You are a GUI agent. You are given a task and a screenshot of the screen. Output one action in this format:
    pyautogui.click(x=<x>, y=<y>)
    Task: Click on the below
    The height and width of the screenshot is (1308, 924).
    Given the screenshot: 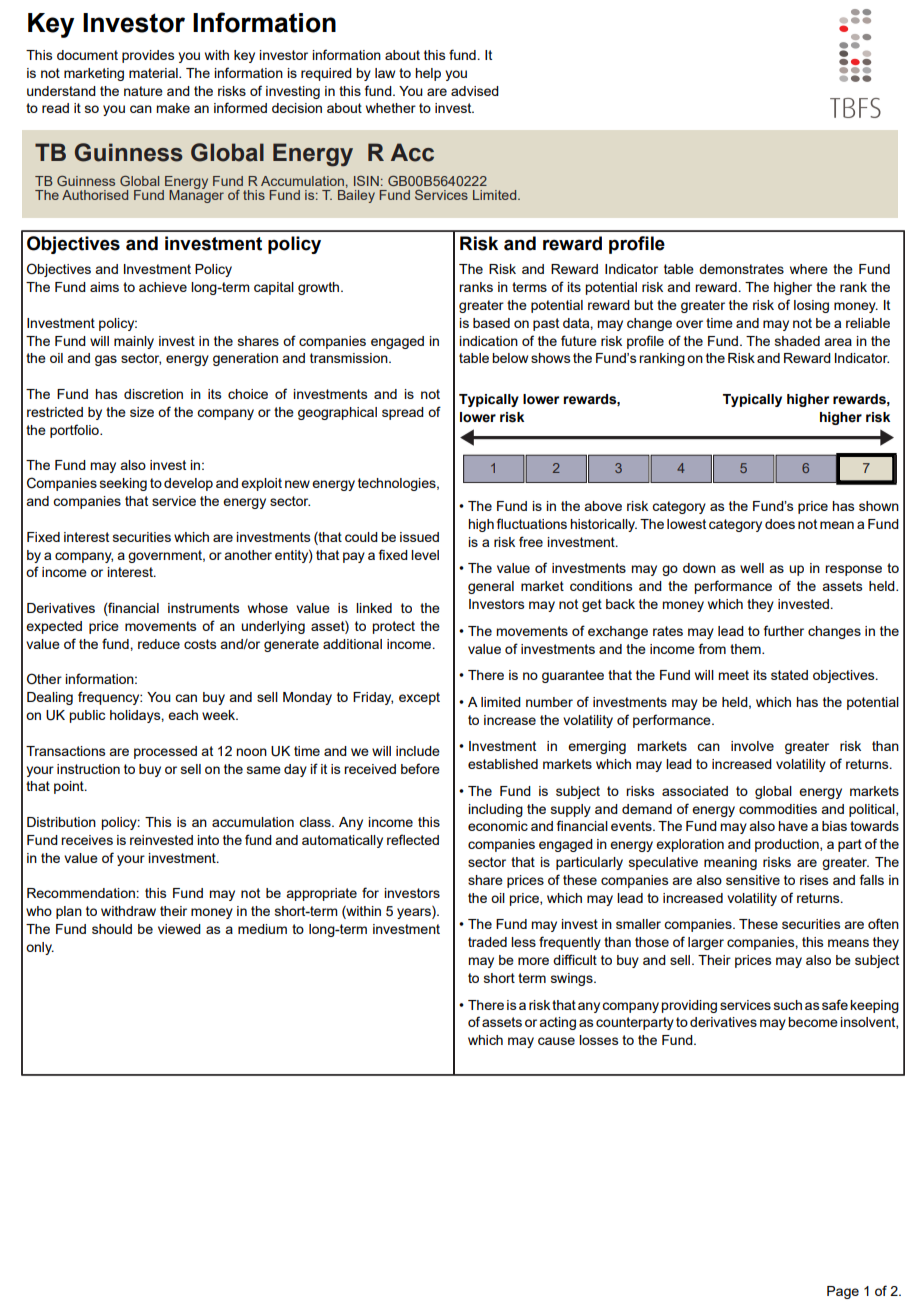 What is the action you would take?
    pyautogui.click(x=510, y=358)
